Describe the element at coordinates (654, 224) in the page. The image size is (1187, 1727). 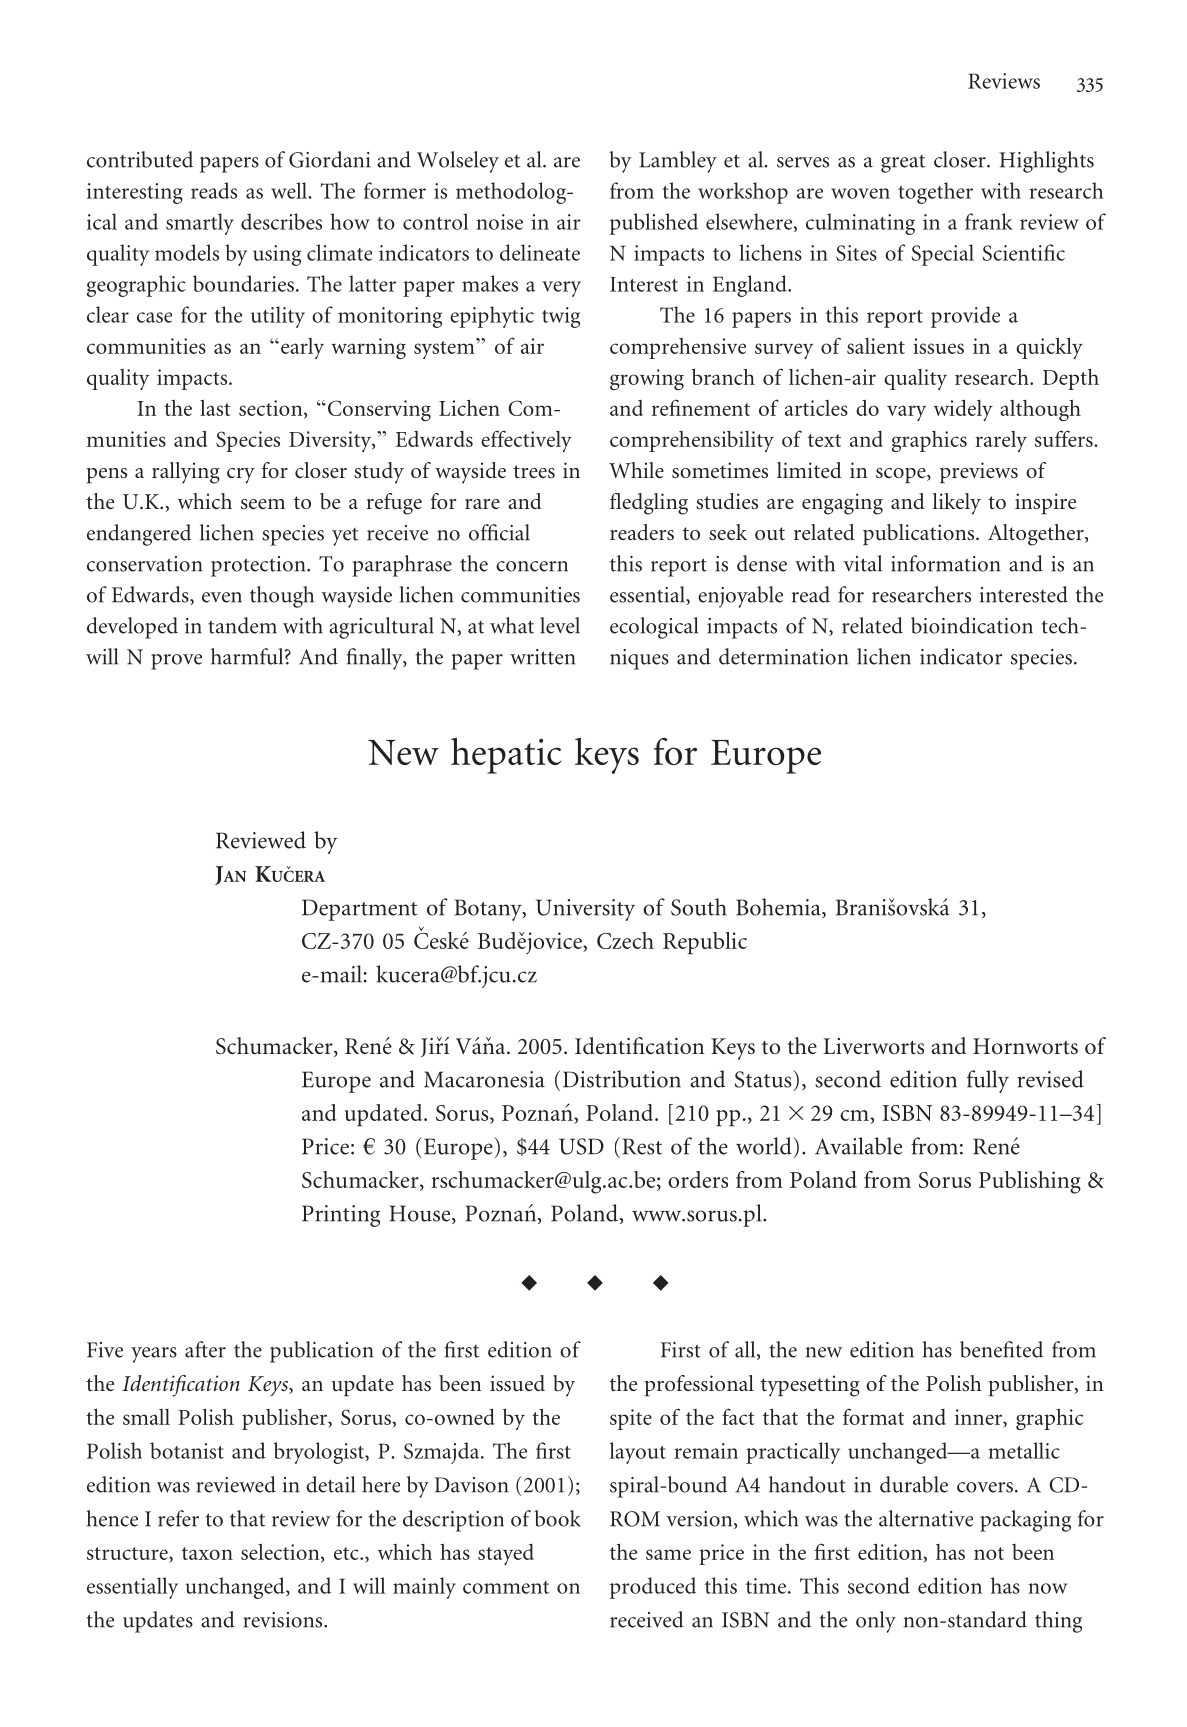
I see `published` at that location.
